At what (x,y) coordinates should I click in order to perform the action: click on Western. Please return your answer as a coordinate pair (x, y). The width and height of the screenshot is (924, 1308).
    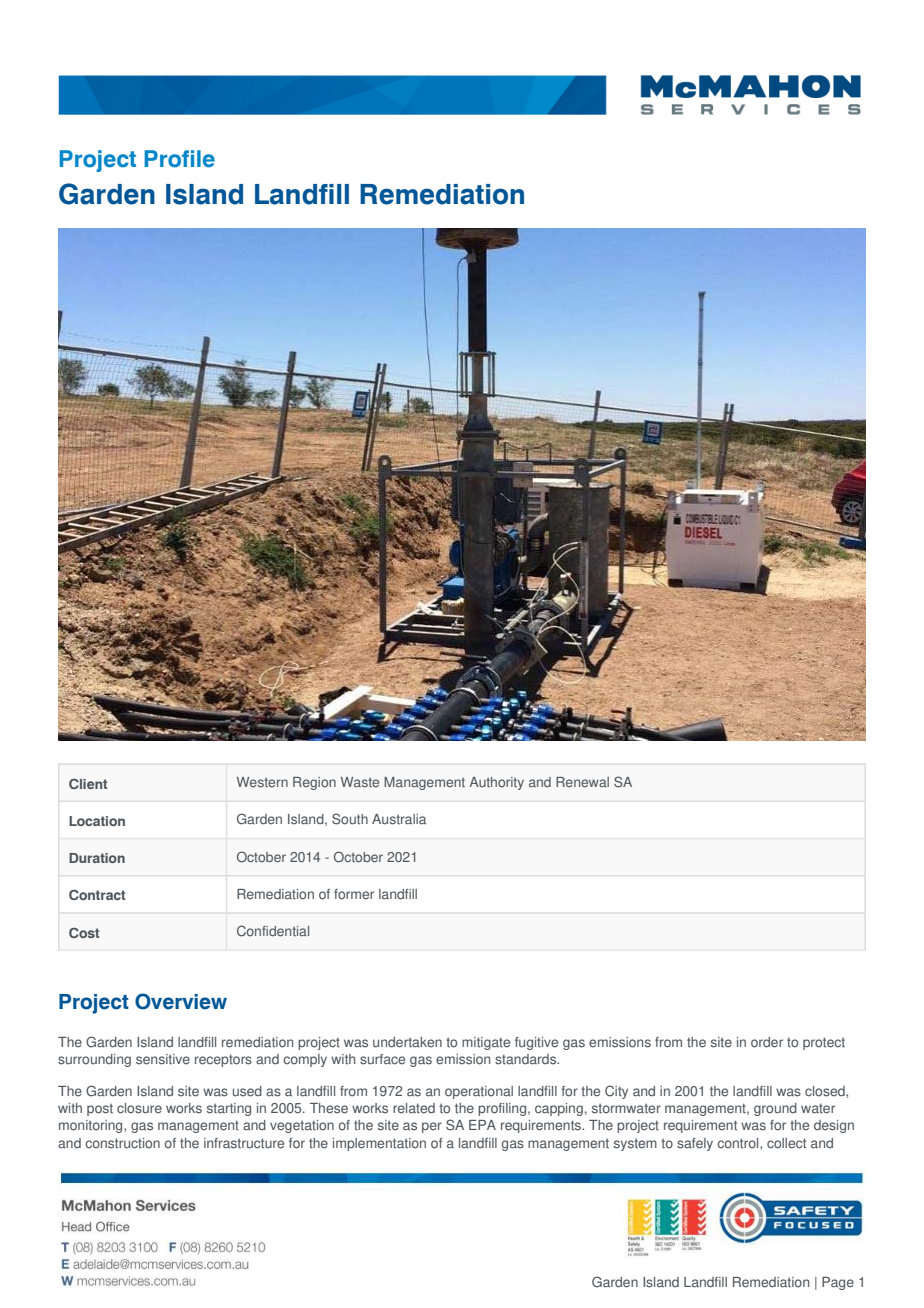
    Looking at the image, I should click on (262, 782).
